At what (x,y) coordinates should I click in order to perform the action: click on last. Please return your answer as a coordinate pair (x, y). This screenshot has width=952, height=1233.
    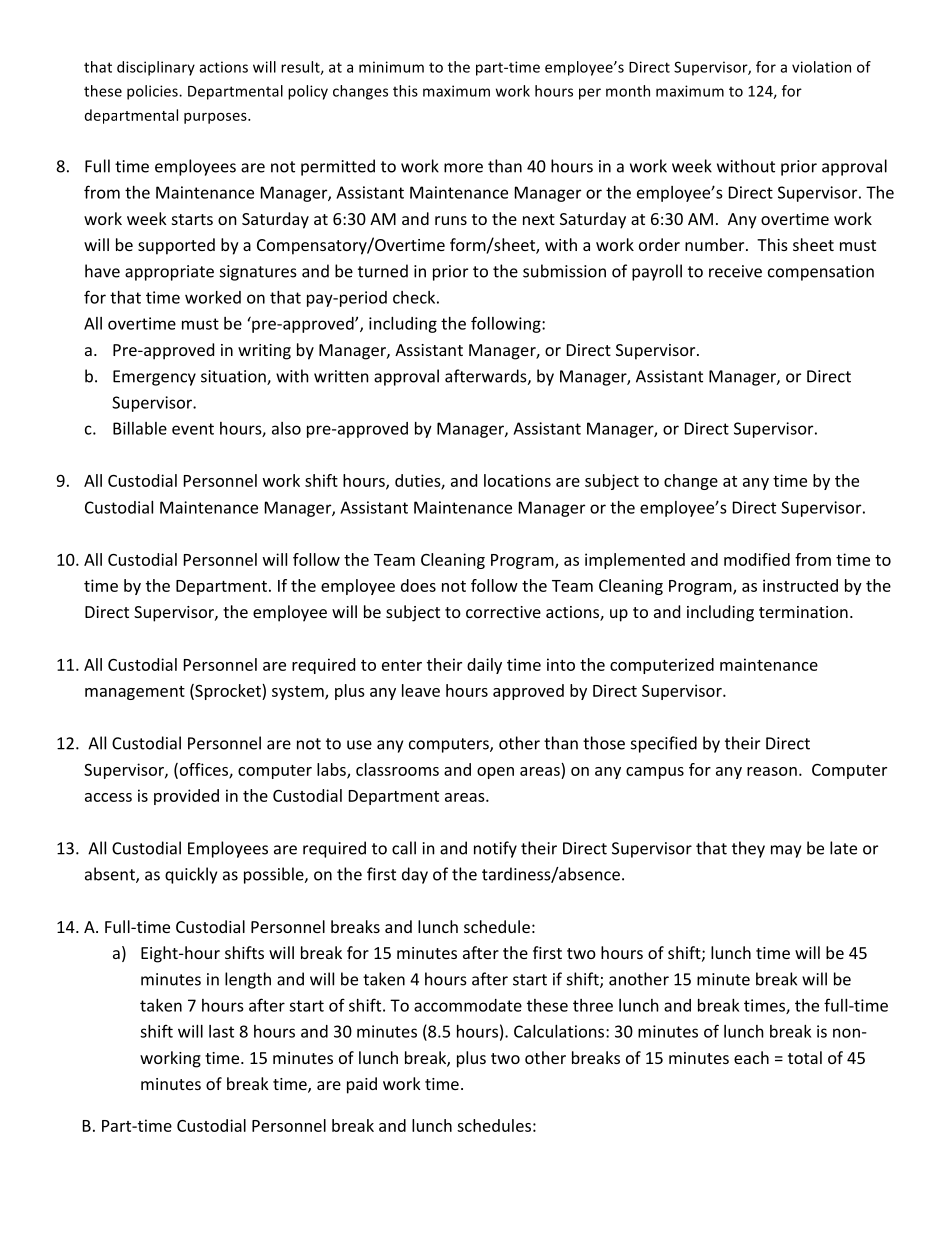
    Looking at the image, I should click on (221, 1031).
